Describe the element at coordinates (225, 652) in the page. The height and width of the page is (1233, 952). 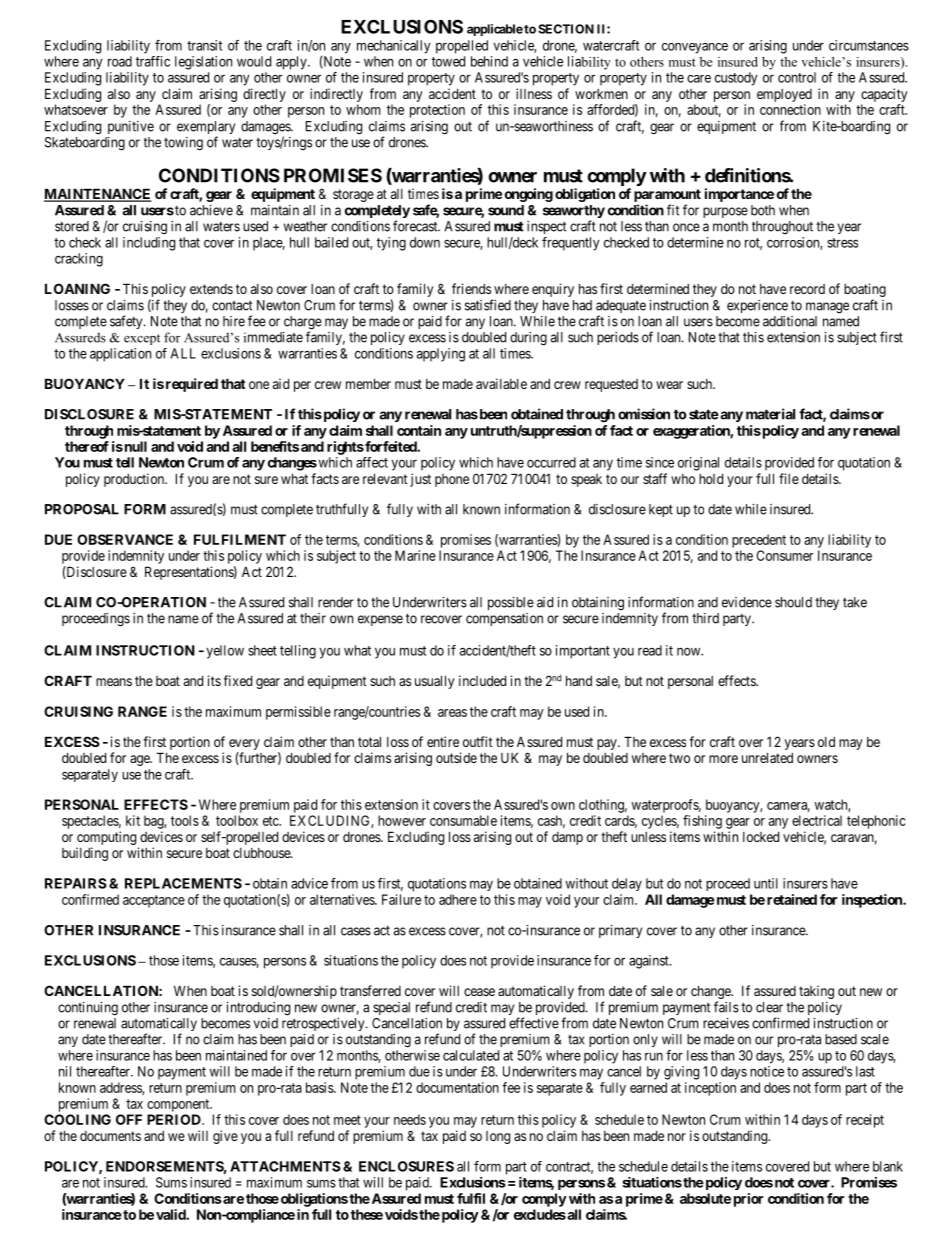
I see `yellow` at that location.
